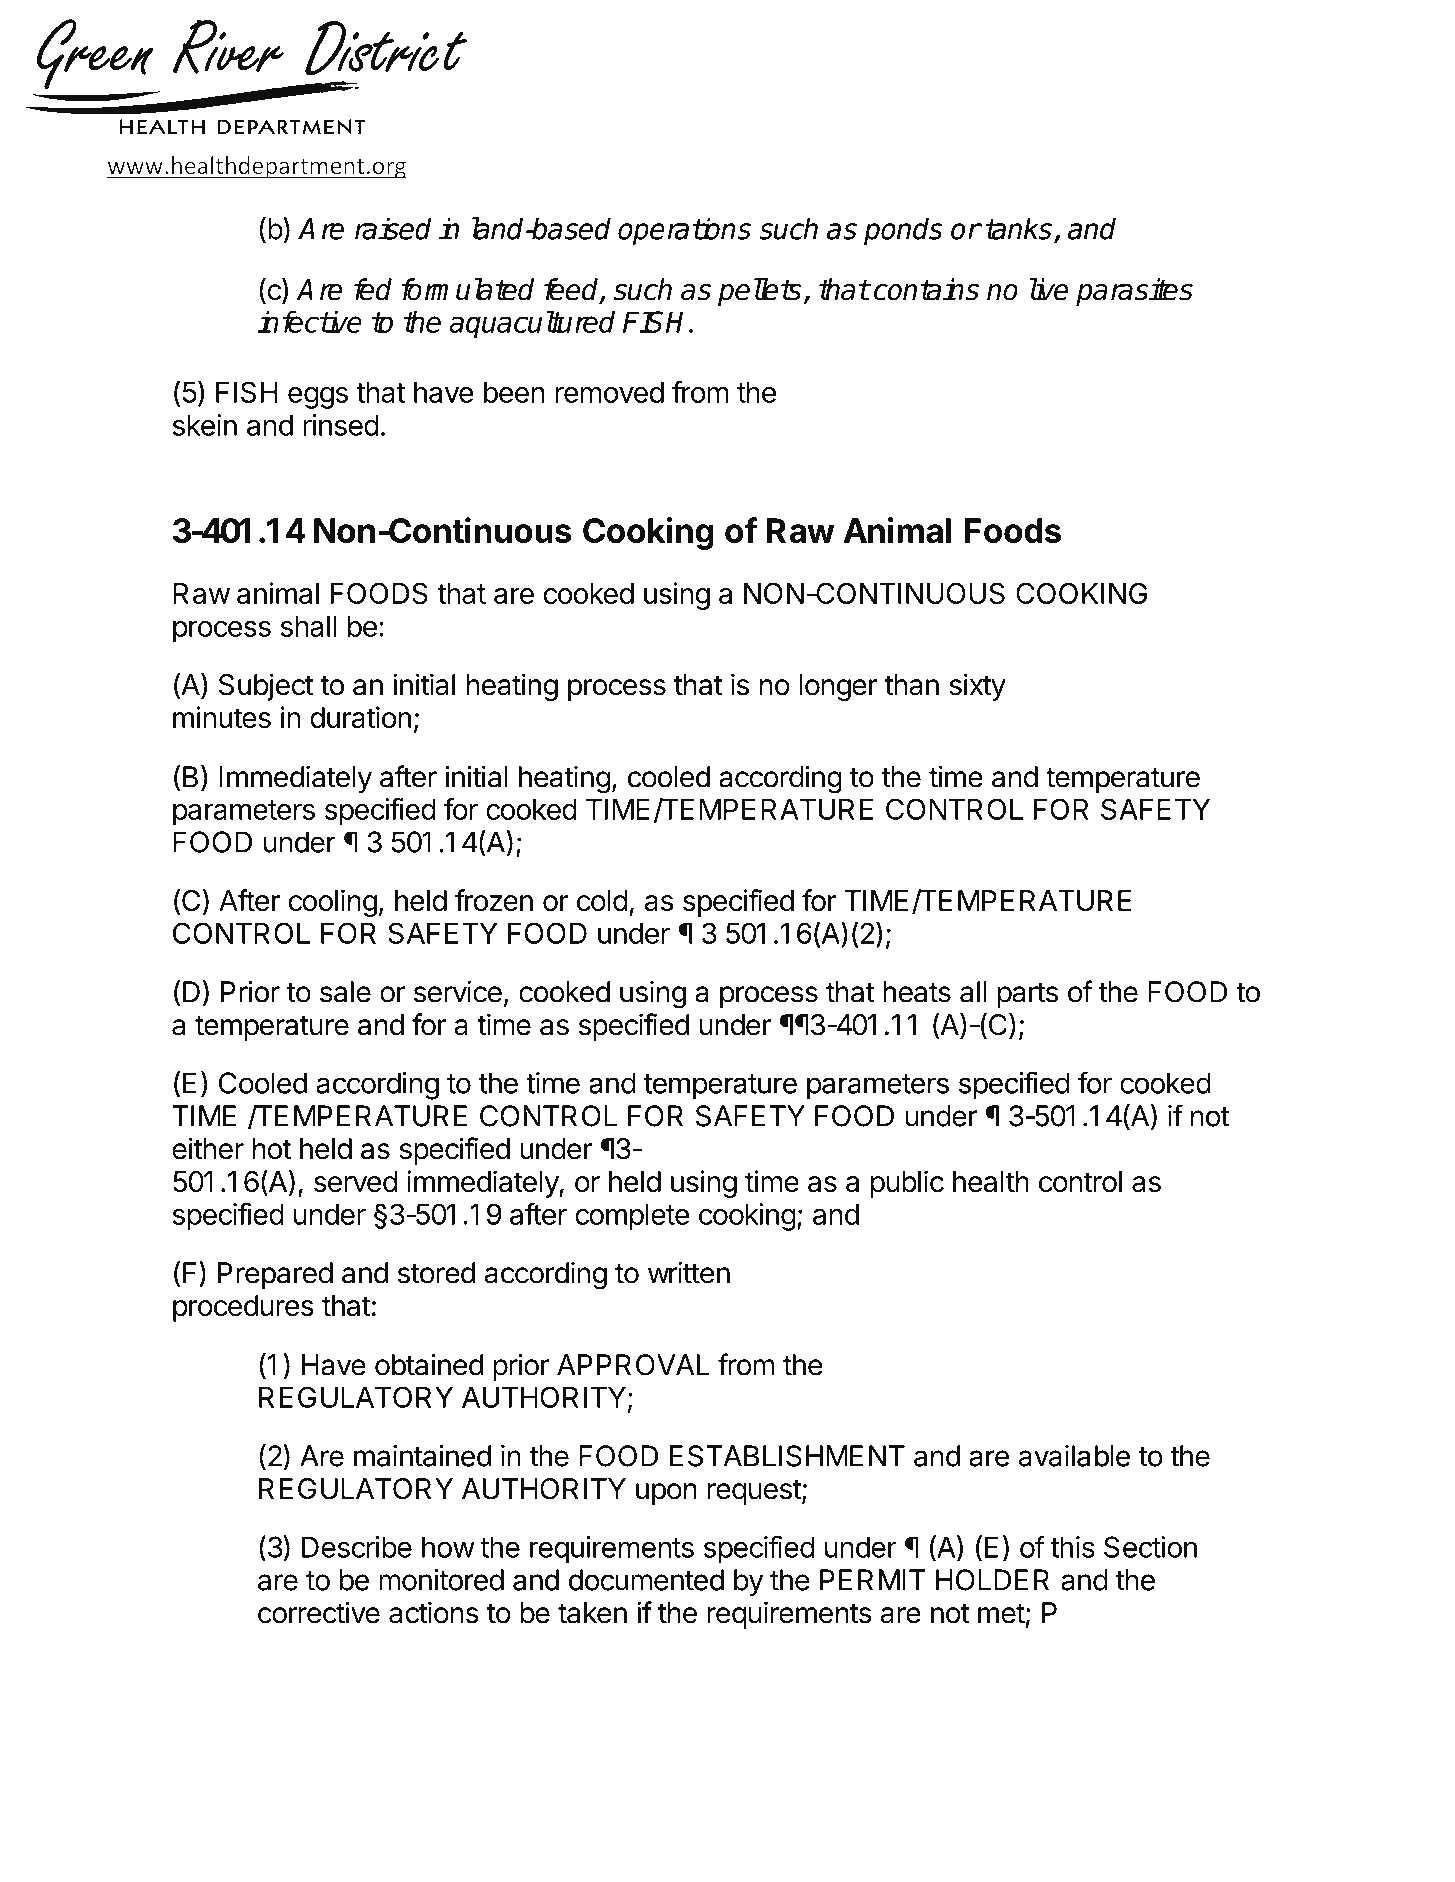 This image has width=1455, height=1882. What do you see at coordinates (689, 1272) in the image?
I see `written` at bounding box center [689, 1272].
